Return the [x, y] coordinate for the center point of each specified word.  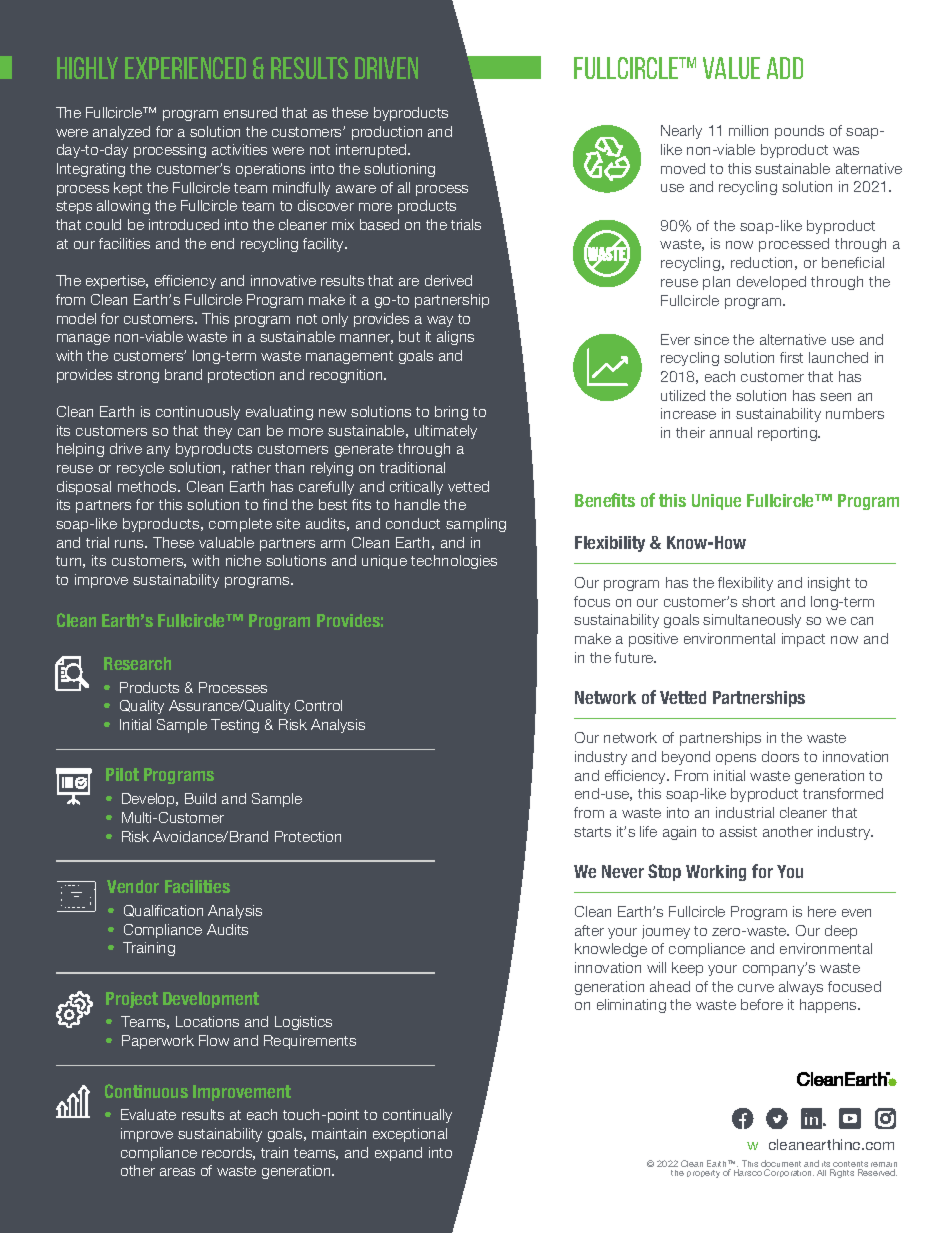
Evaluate [148, 1114]
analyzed [121, 133]
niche [243, 560]
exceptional [410, 1135]
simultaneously [752, 621]
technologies [454, 562]
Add [785, 68]
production [387, 133]
